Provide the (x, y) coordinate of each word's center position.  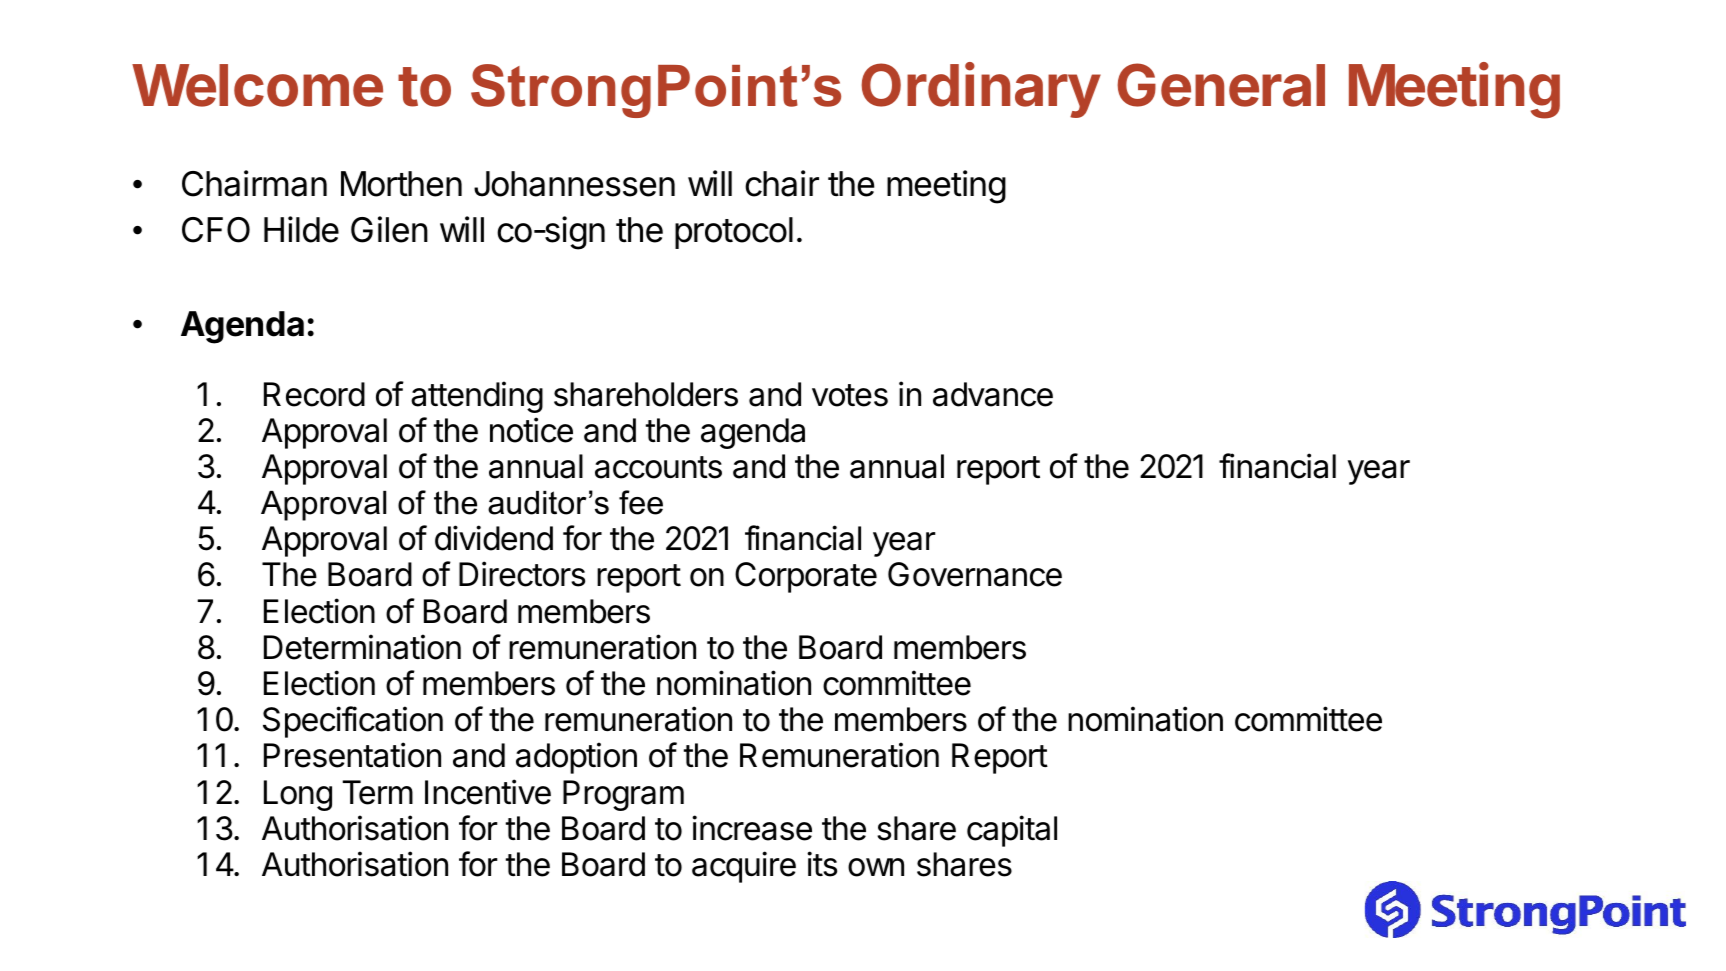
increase (752, 828)
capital (1012, 831)
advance (993, 394)
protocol (734, 233)
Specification (353, 722)
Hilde (301, 229)
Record (314, 394)
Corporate (806, 577)
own (876, 867)
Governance (975, 574)
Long (298, 795)
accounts (658, 467)
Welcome (257, 85)
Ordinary (981, 90)
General (1221, 85)
